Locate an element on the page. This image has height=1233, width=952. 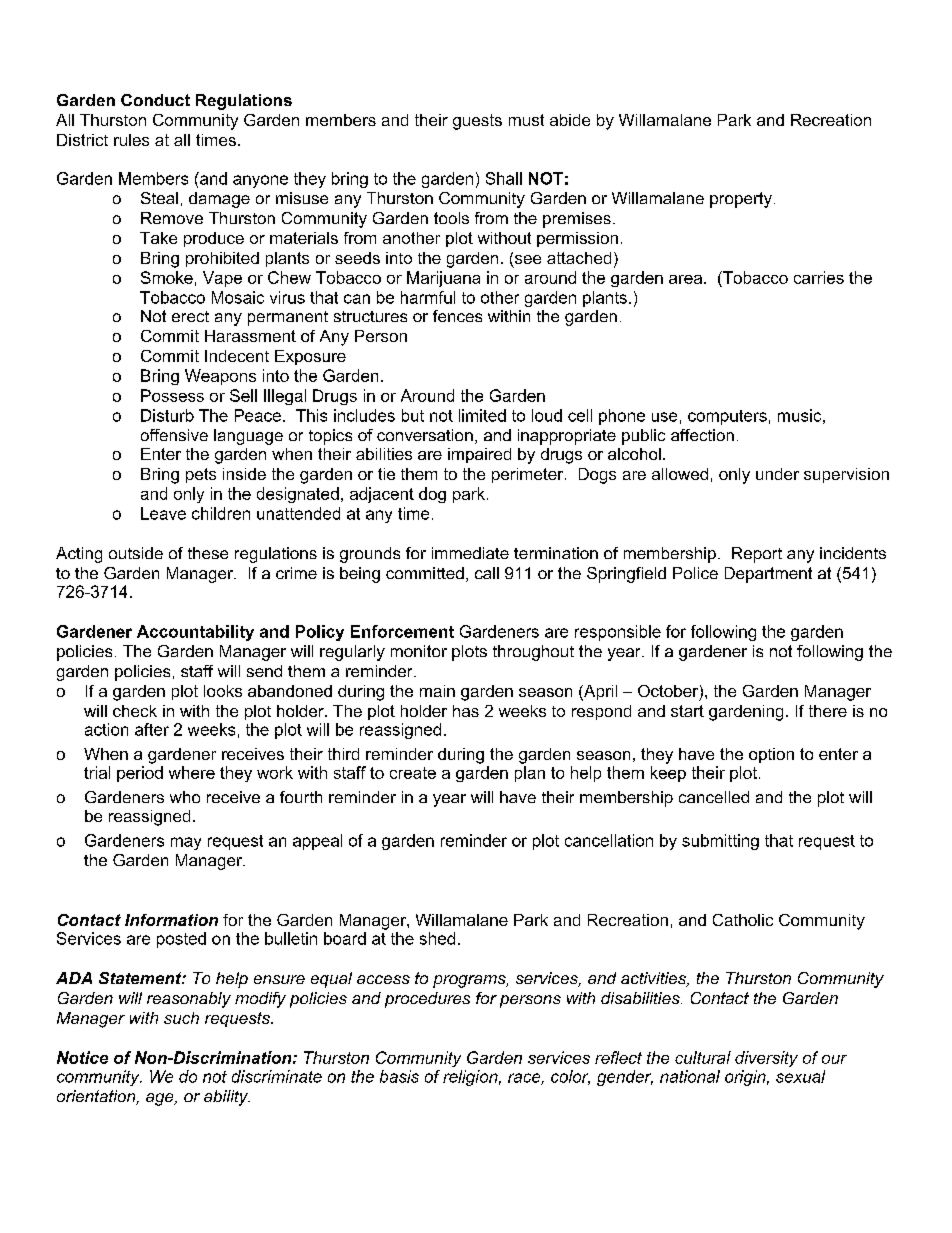
call is located at coordinates (487, 573).
